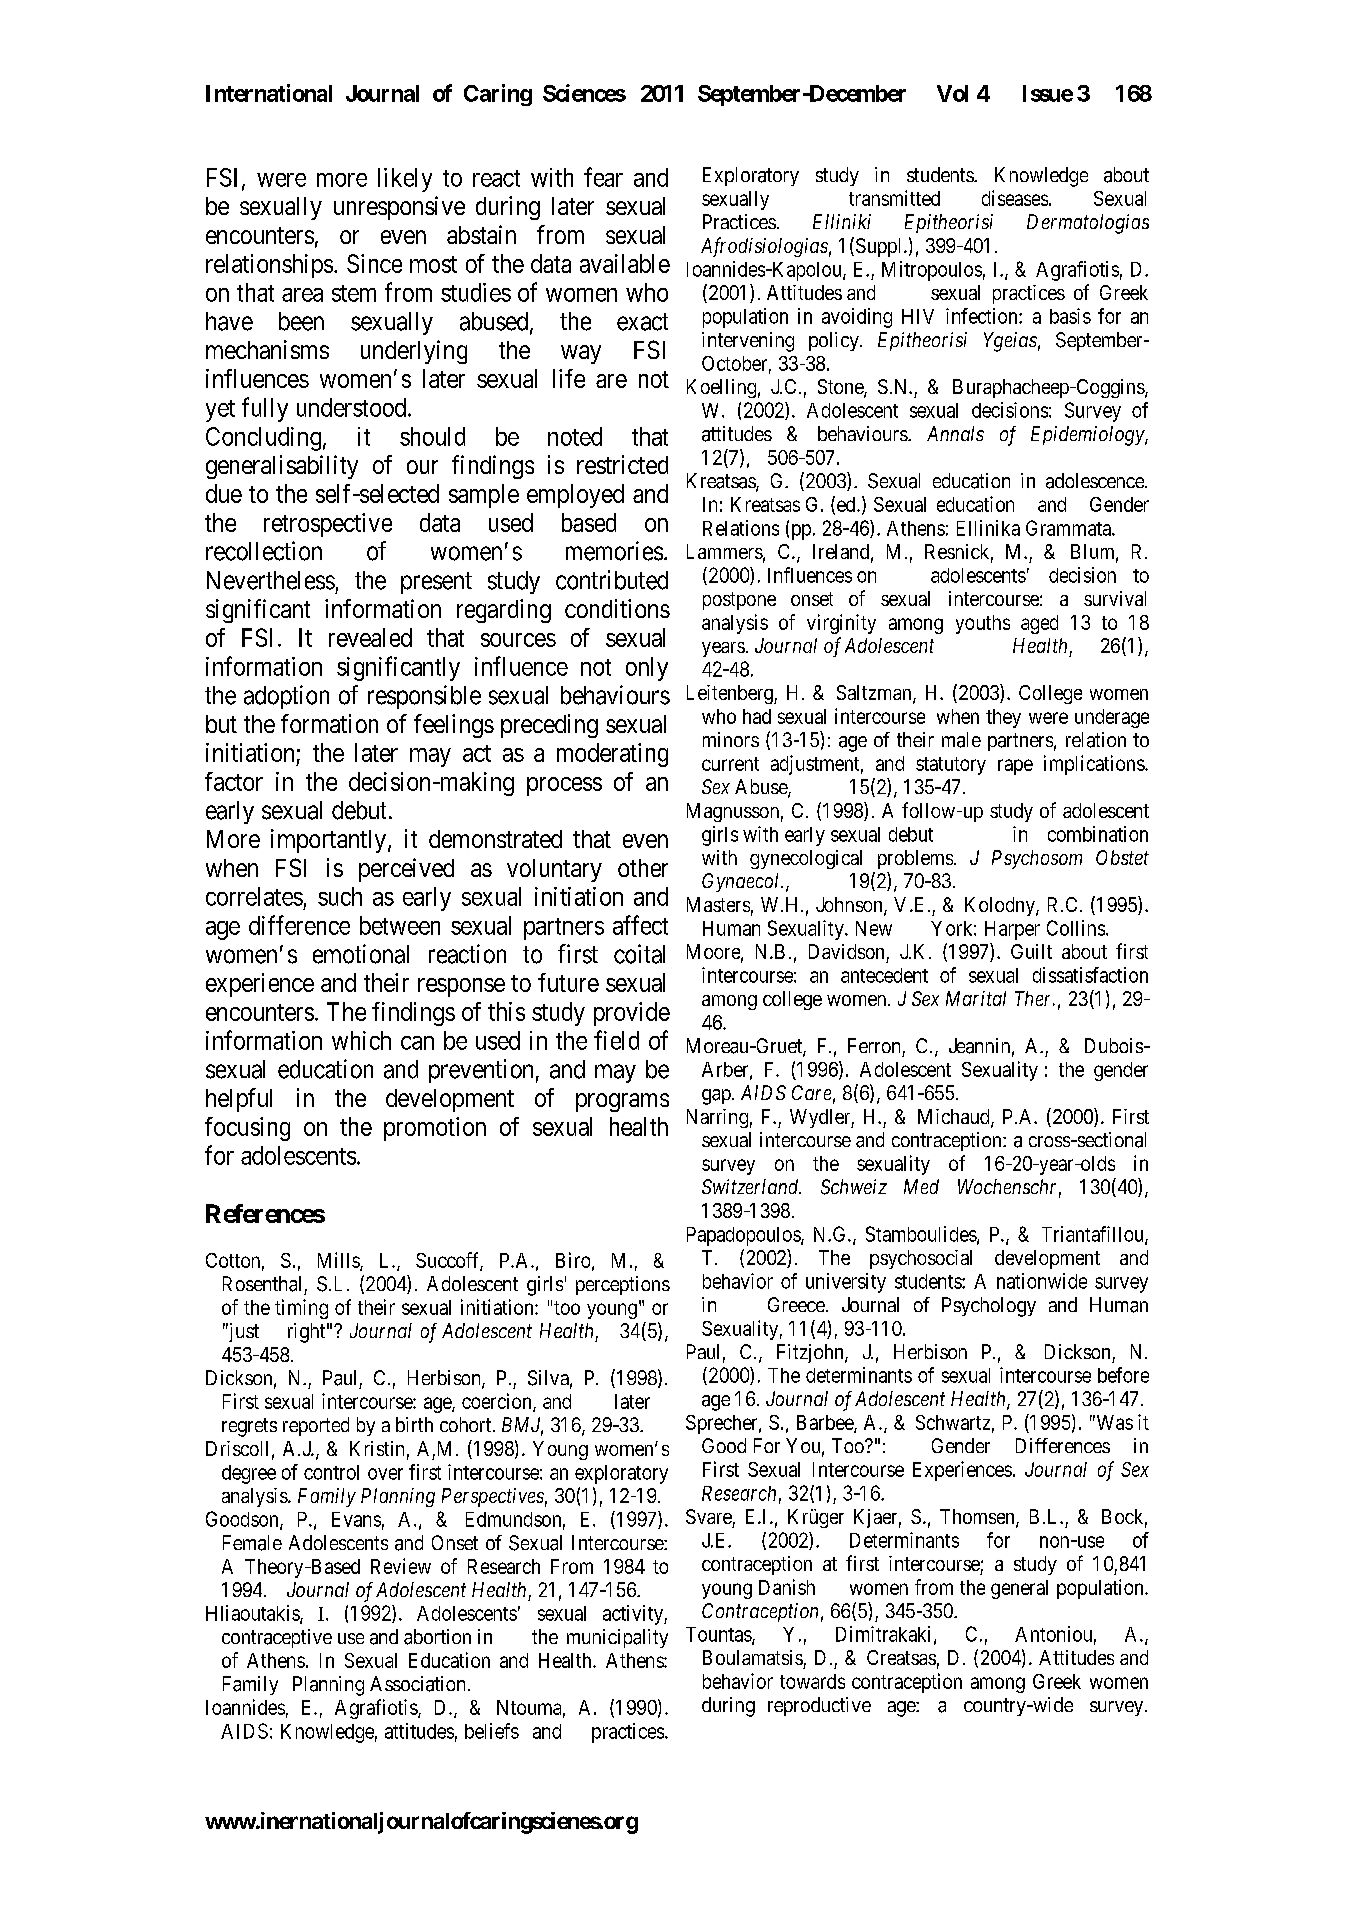  I want to click on Switzerland, so click(751, 1186).
